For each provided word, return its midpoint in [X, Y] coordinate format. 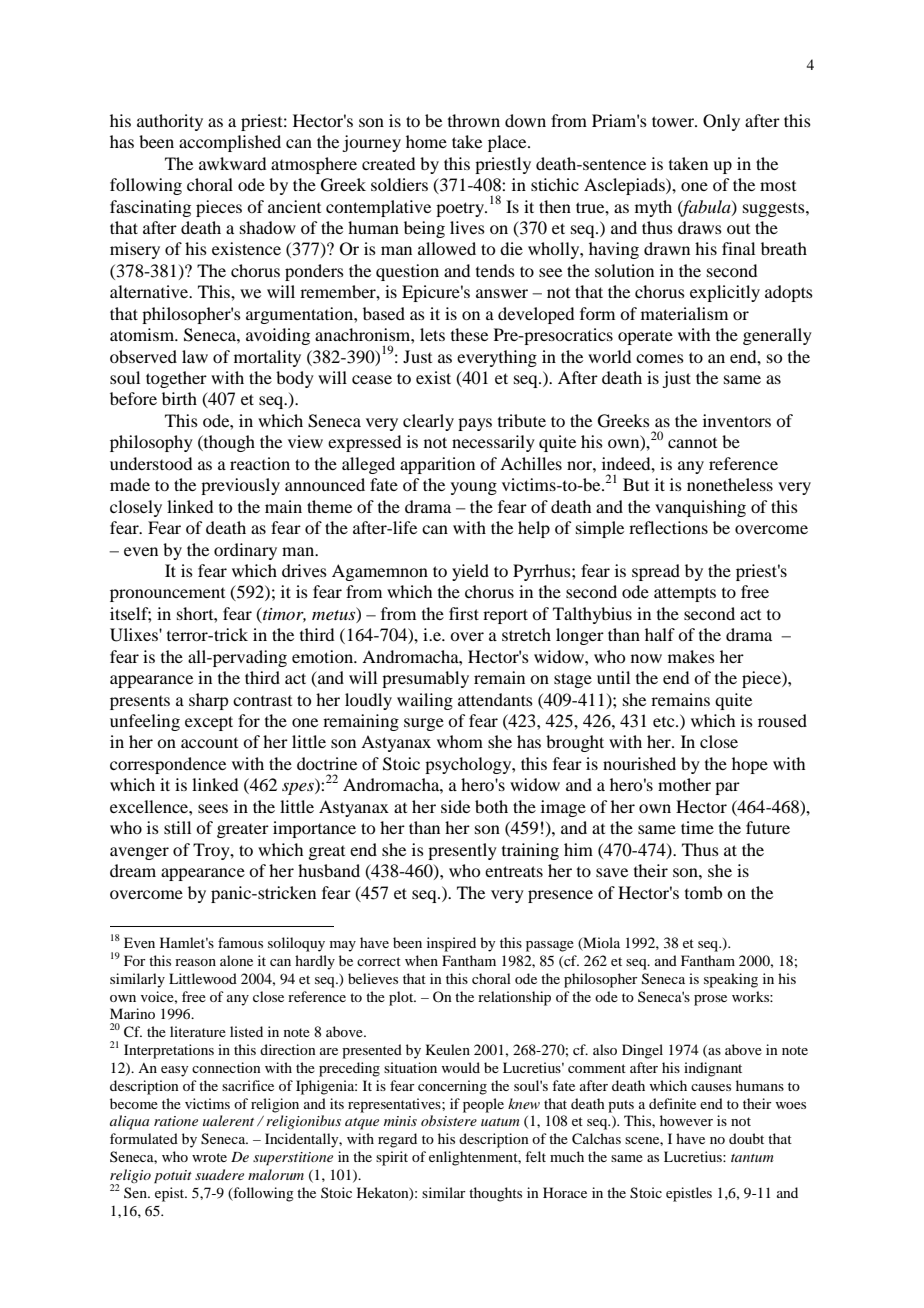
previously [240, 486]
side [455, 806]
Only [721, 122]
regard [397, 1140]
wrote [209, 1157]
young [474, 488]
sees [213, 808]
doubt [746, 1138]
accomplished [230, 143]
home [426, 141]
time [697, 827]
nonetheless [730, 484]
